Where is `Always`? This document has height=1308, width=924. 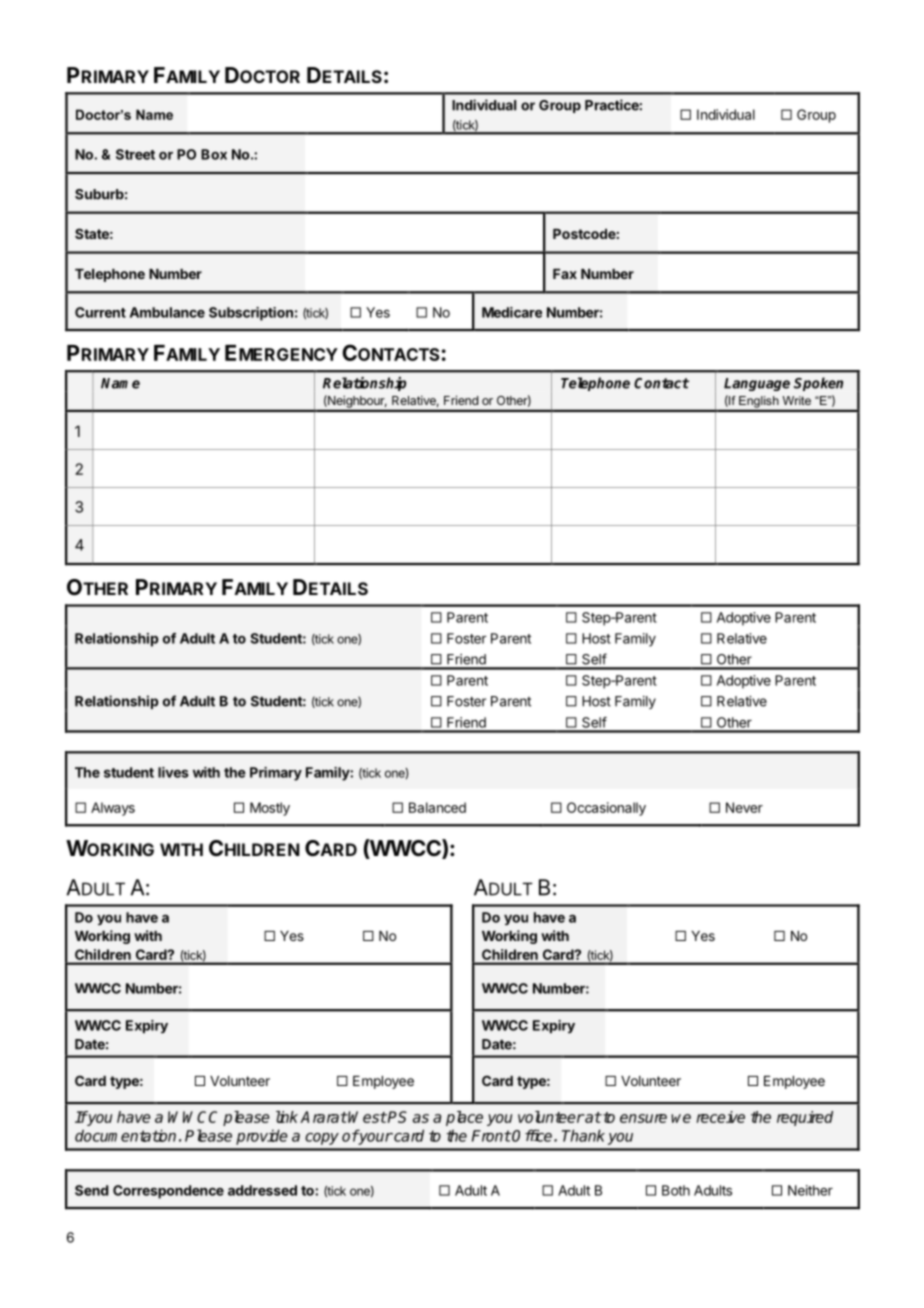 Always is located at coordinates (113, 809).
